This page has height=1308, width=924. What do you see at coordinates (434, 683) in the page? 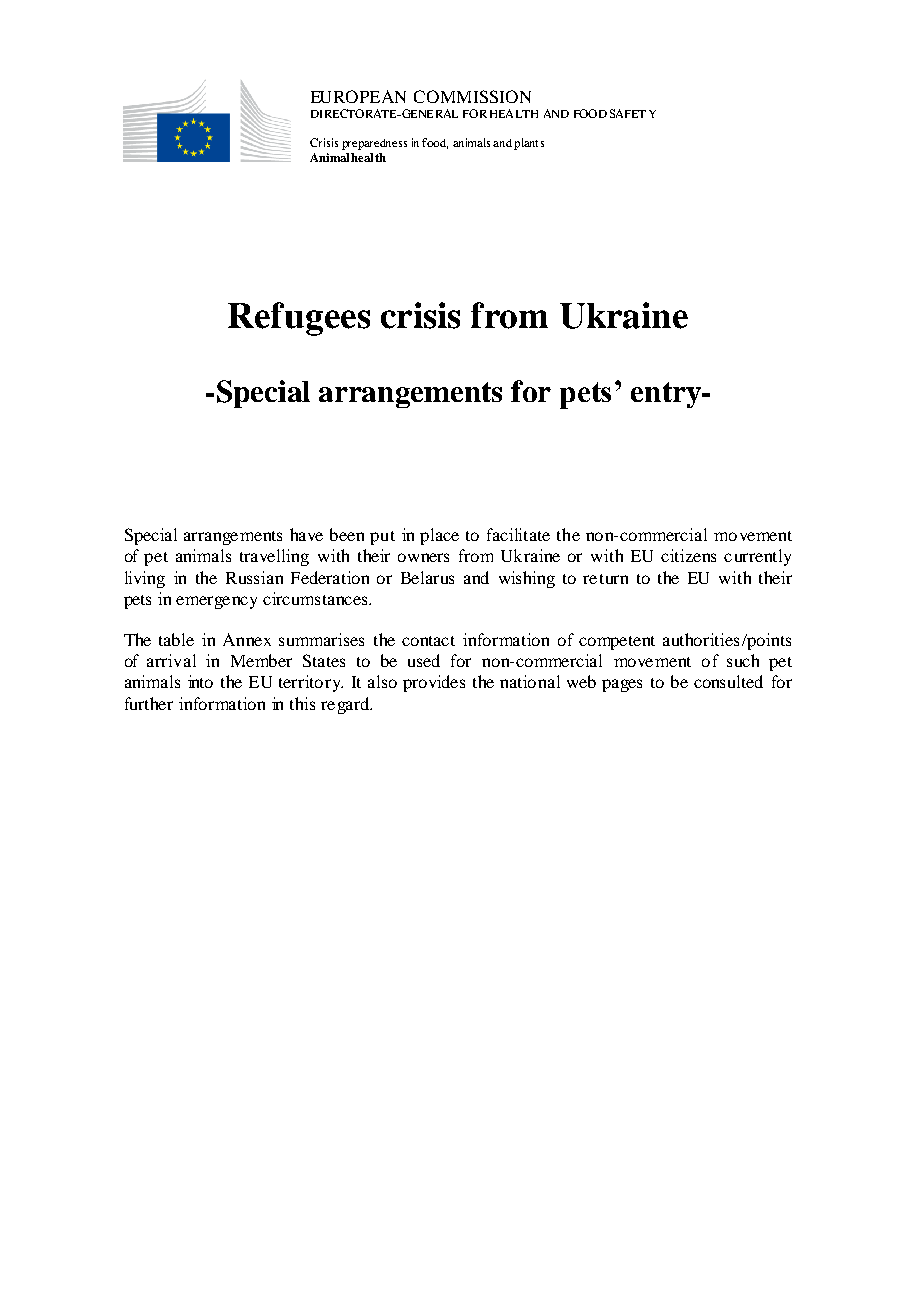
I see `provides` at bounding box center [434, 683].
